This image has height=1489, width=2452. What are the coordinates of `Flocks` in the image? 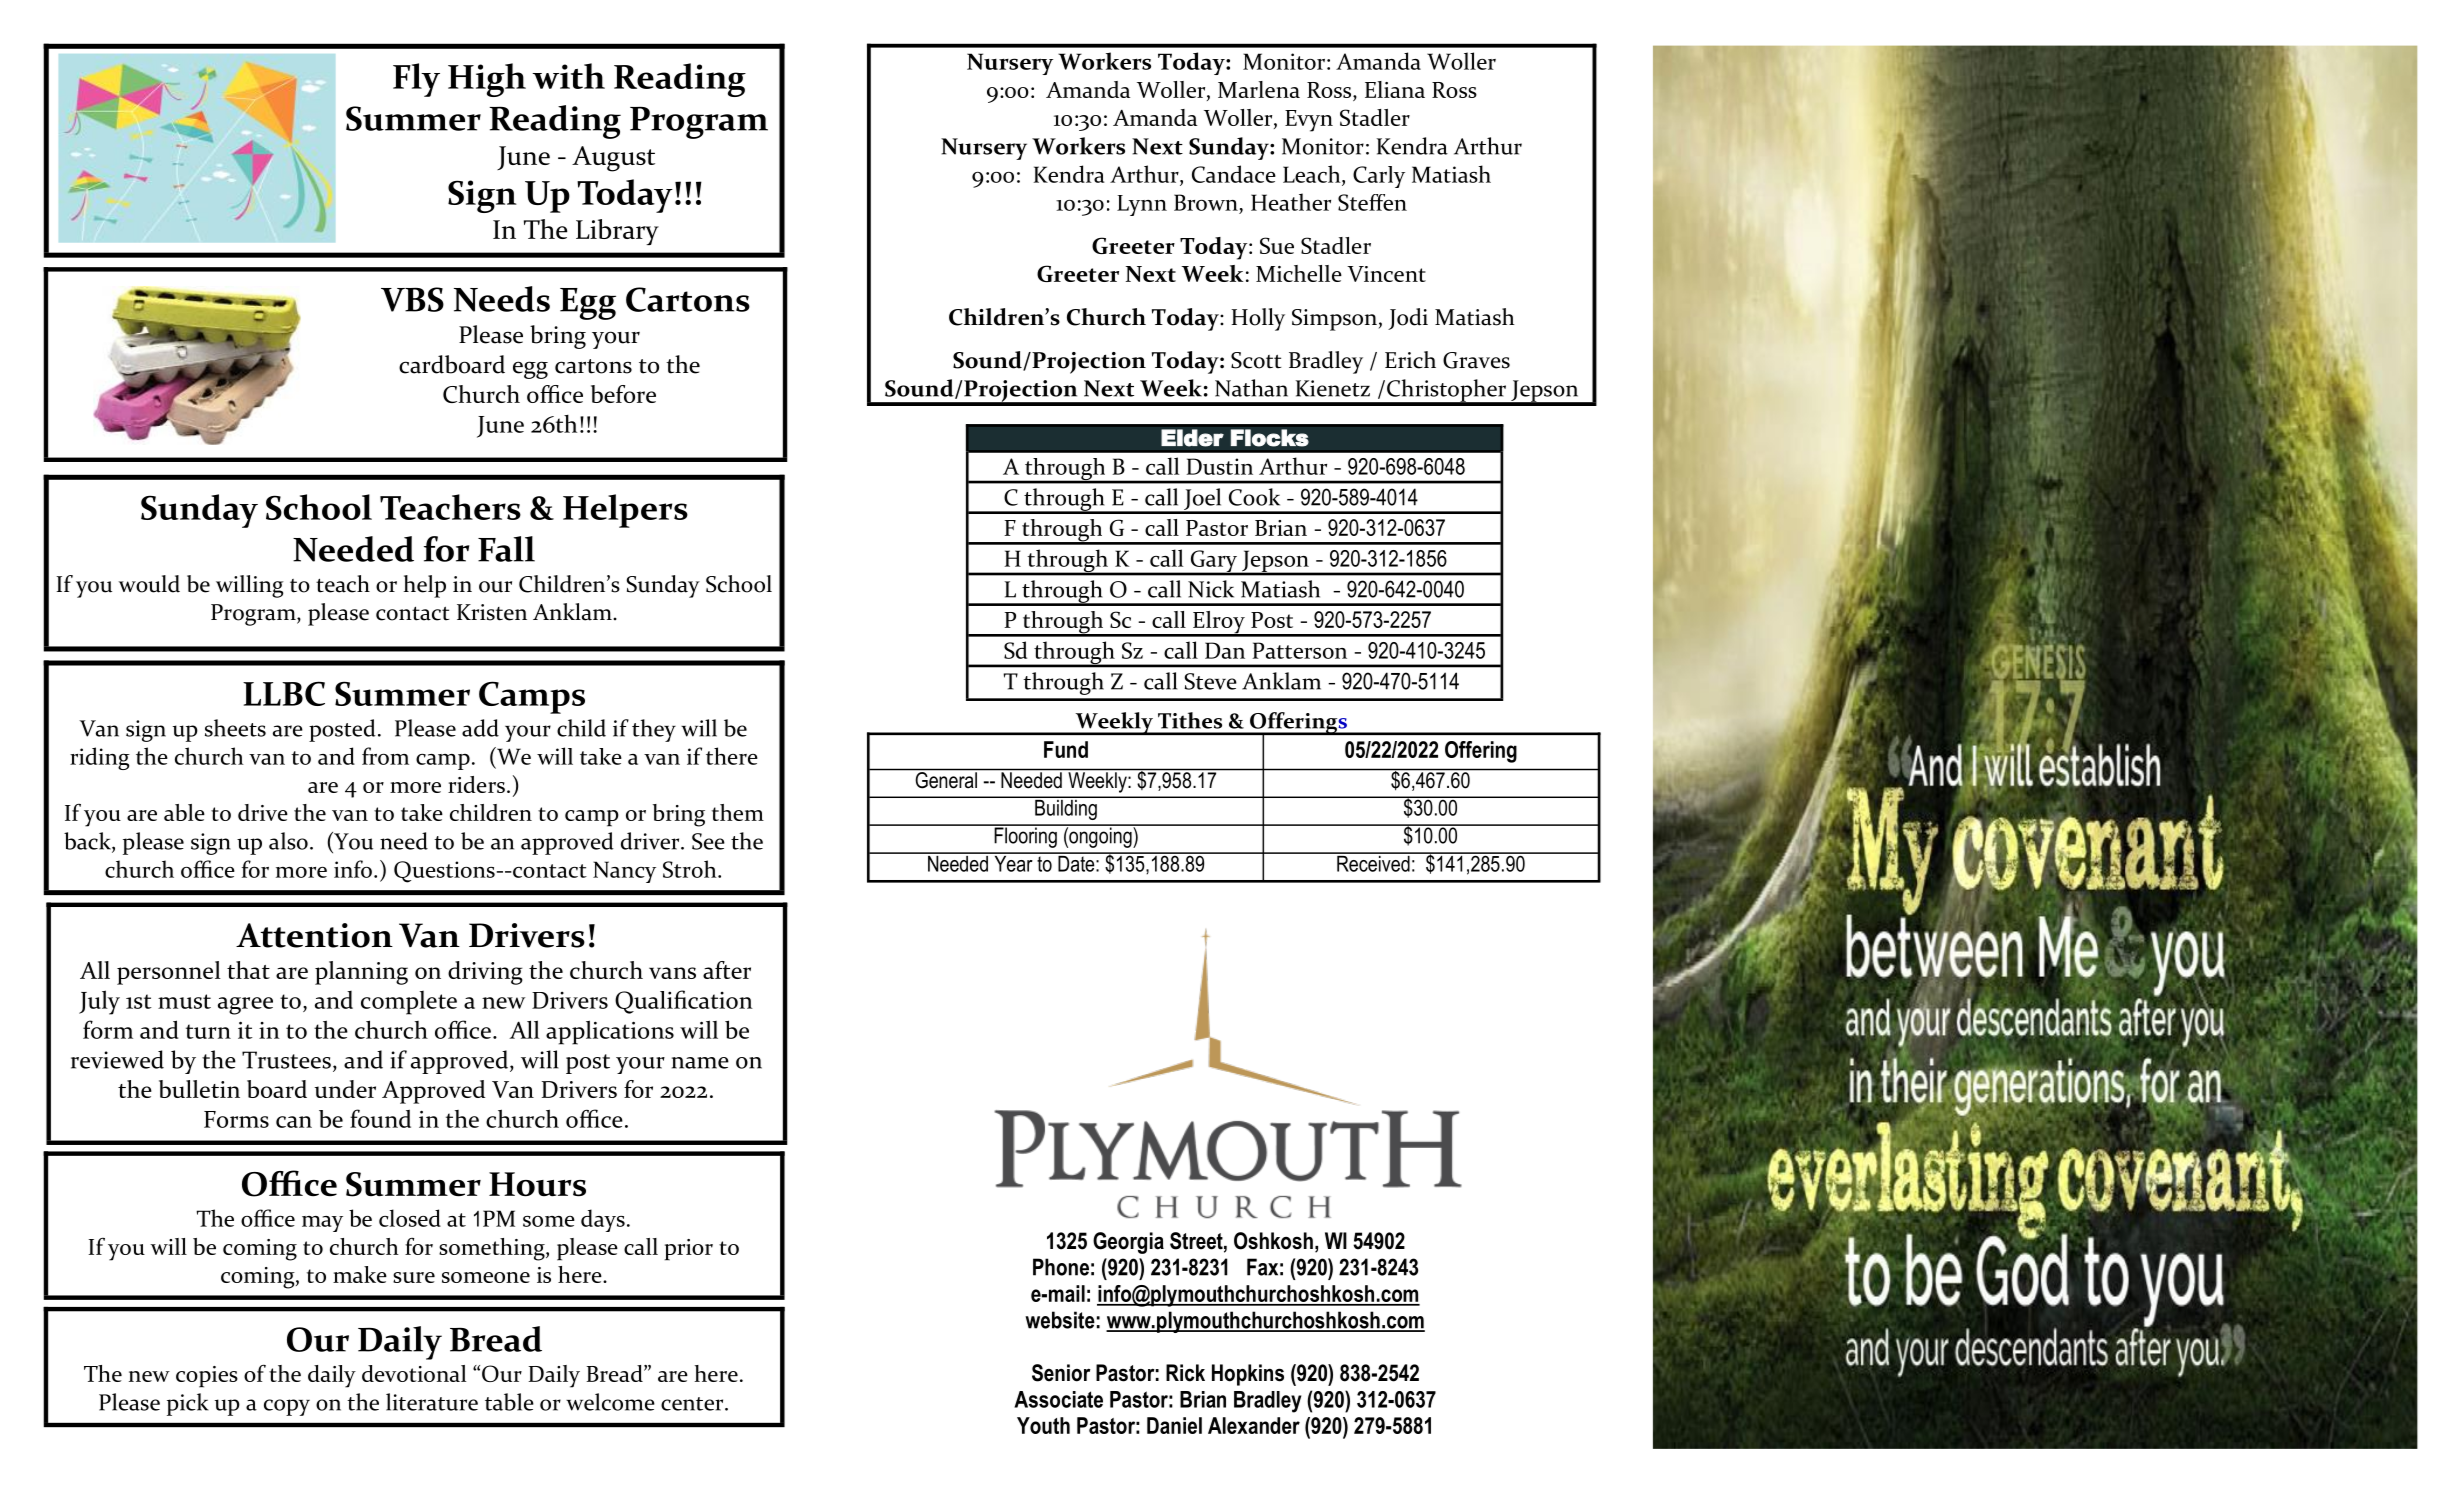 It's located at (1269, 438).
